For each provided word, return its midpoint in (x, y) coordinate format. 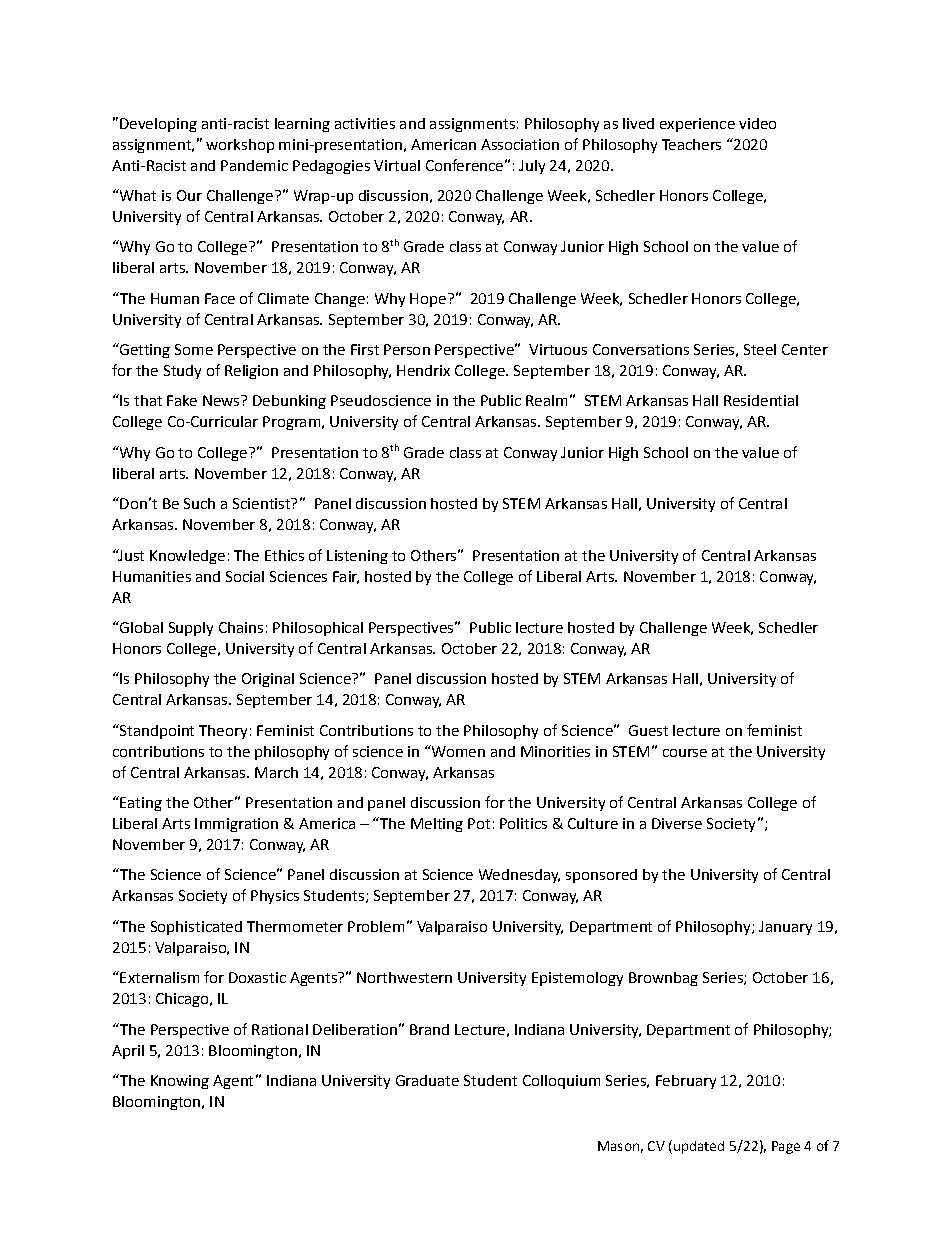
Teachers (691, 144)
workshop (240, 146)
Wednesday (519, 876)
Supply (191, 629)
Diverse (677, 823)
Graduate (427, 1080)
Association (520, 144)
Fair (346, 577)
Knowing (180, 1082)
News (222, 400)
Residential (761, 400)
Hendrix (423, 370)
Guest (648, 730)
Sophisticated (196, 928)
